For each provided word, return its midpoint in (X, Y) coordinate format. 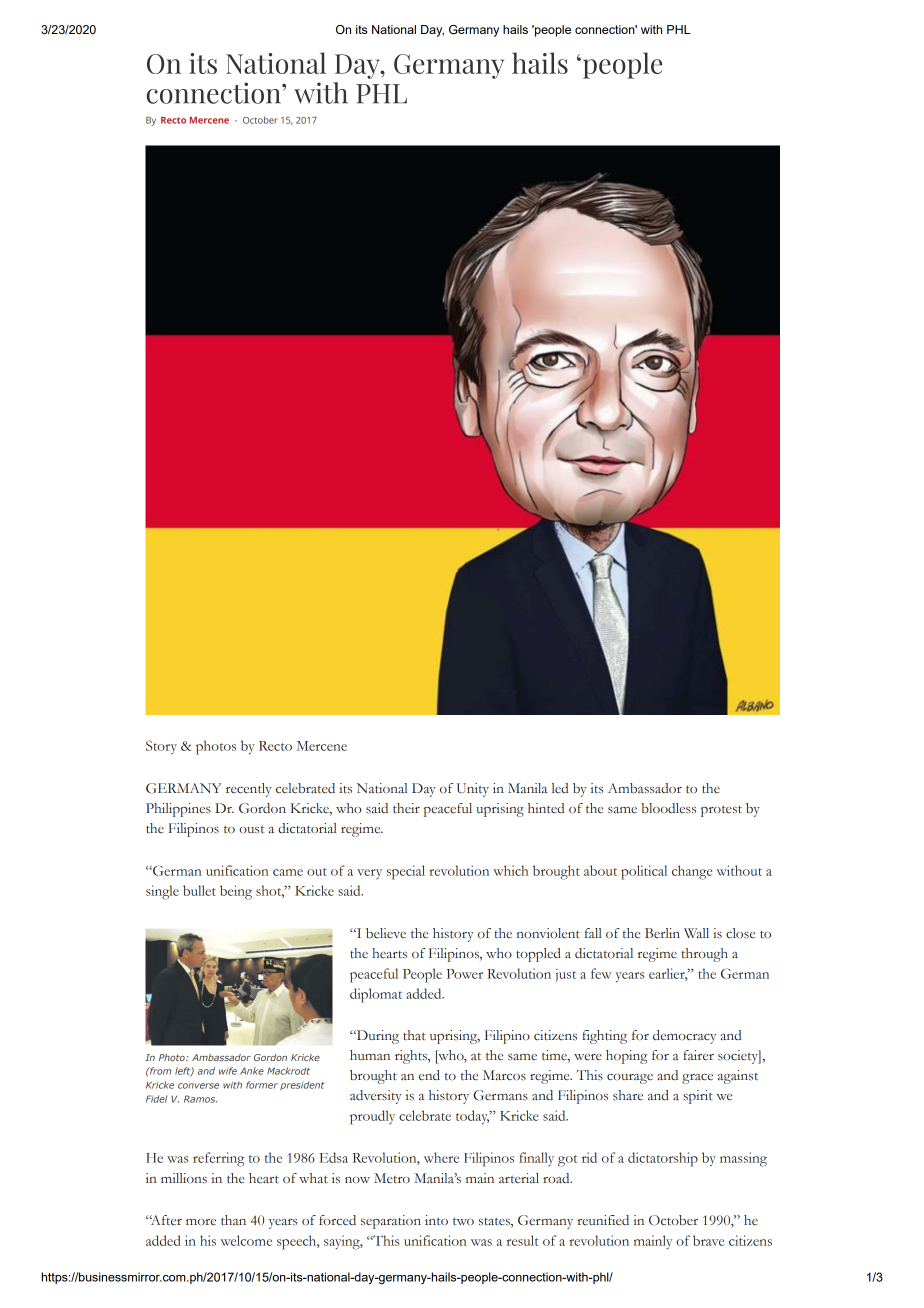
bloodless (668, 808)
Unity (473, 790)
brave (708, 1240)
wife (228, 1071)
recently (249, 790)
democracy (684, 1037)
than (233, 1220)
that (414, 1035)
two (463, 1221)
